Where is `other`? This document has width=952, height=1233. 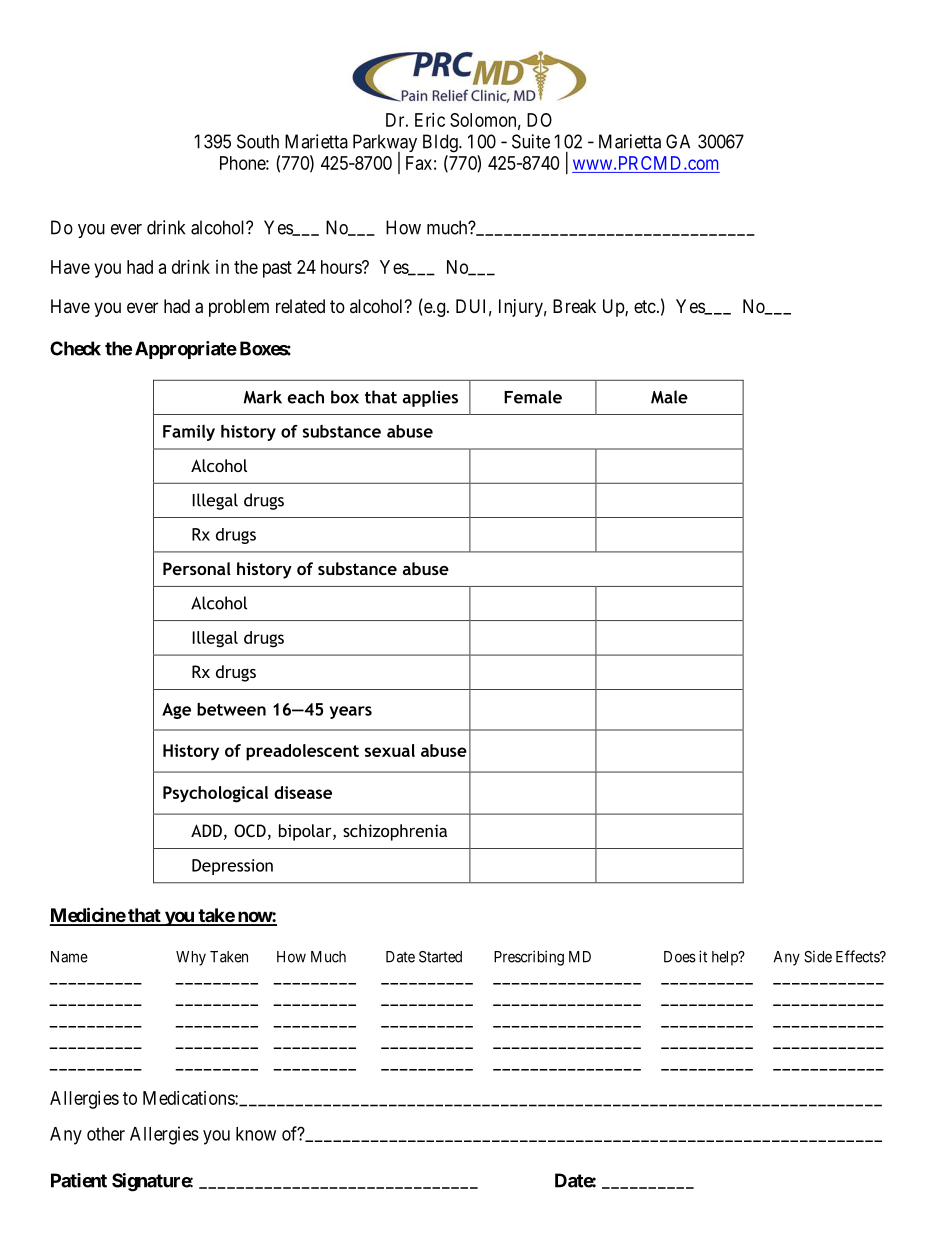 other is located at coordinates (106, 1134).
